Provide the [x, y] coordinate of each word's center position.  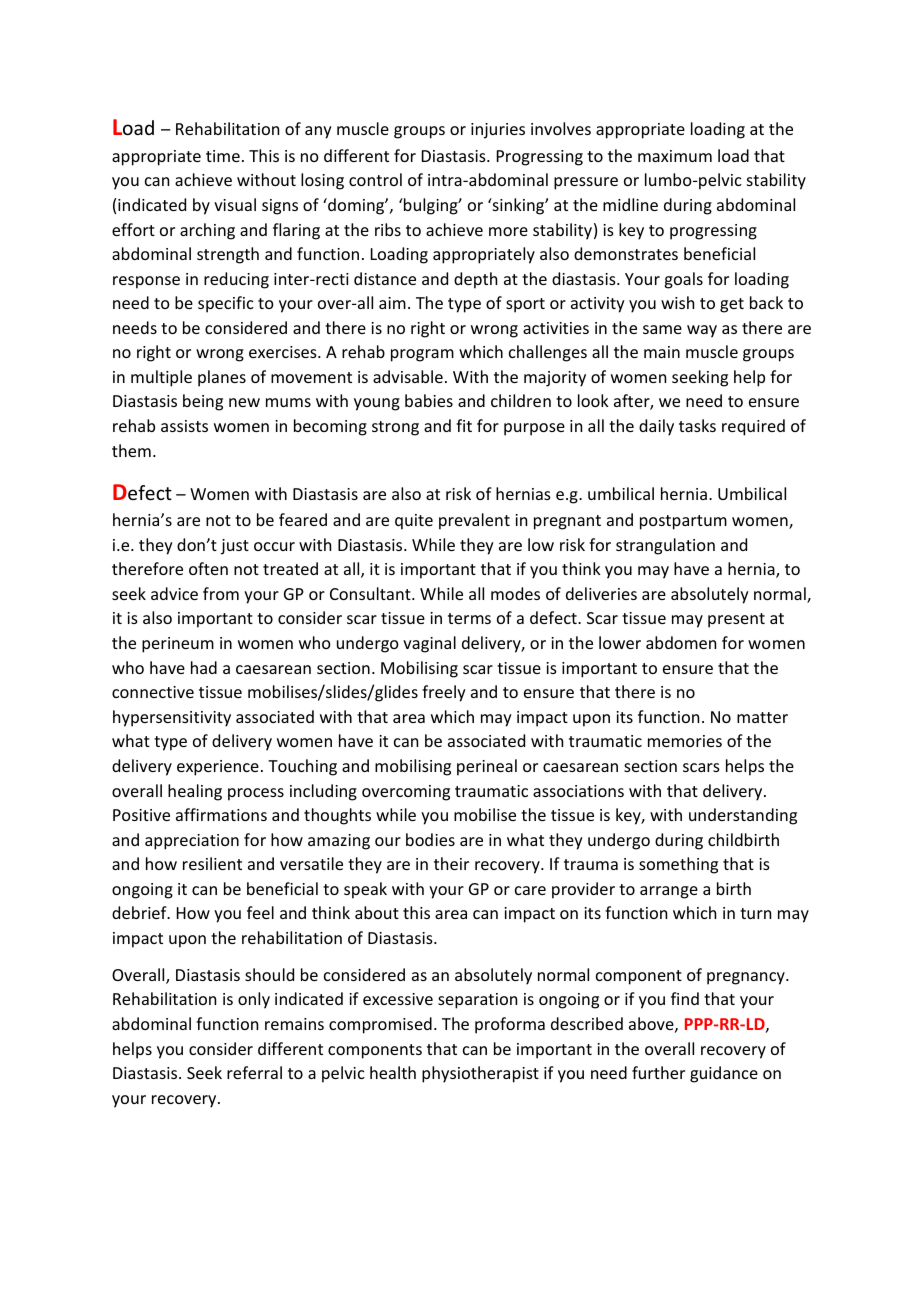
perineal [487, 767]
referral [254, 1072]
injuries [498, 131]
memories [685, 741]
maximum [675, 156]
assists [184, 426]
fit [464, 425]
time [223, 156]
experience [218, 768]
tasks [697, 425]
